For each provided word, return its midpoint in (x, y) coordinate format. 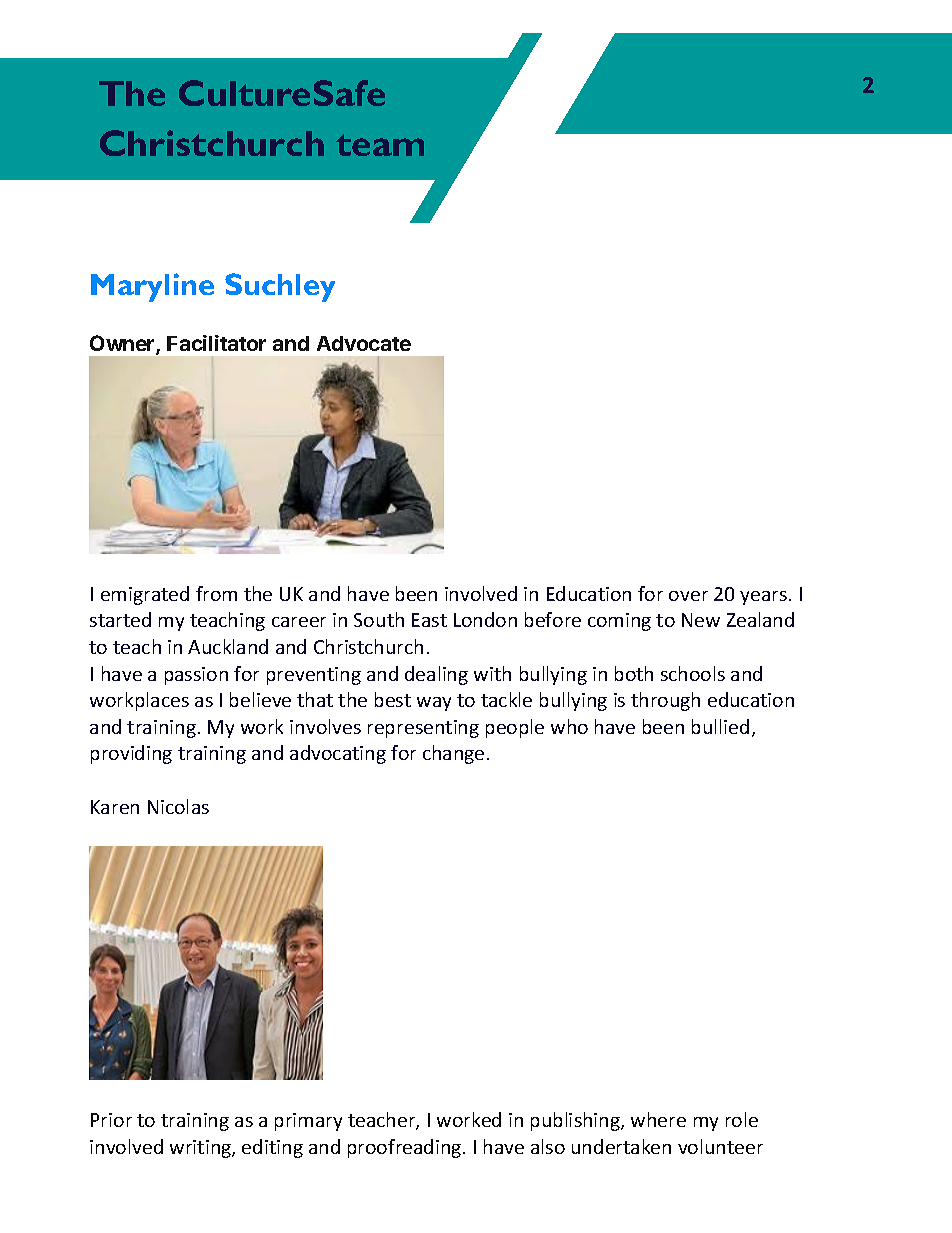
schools (693, 673)
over (688, 596)
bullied (720, 726)
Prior (111, 1120)
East (429, 620)
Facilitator (216, 343)
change (453, 754)
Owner (123, 345)
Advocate (364, 343)
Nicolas (178, 806)
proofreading (406, 1148)
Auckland (228, 646)
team (380, 145)
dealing (436, 675)
